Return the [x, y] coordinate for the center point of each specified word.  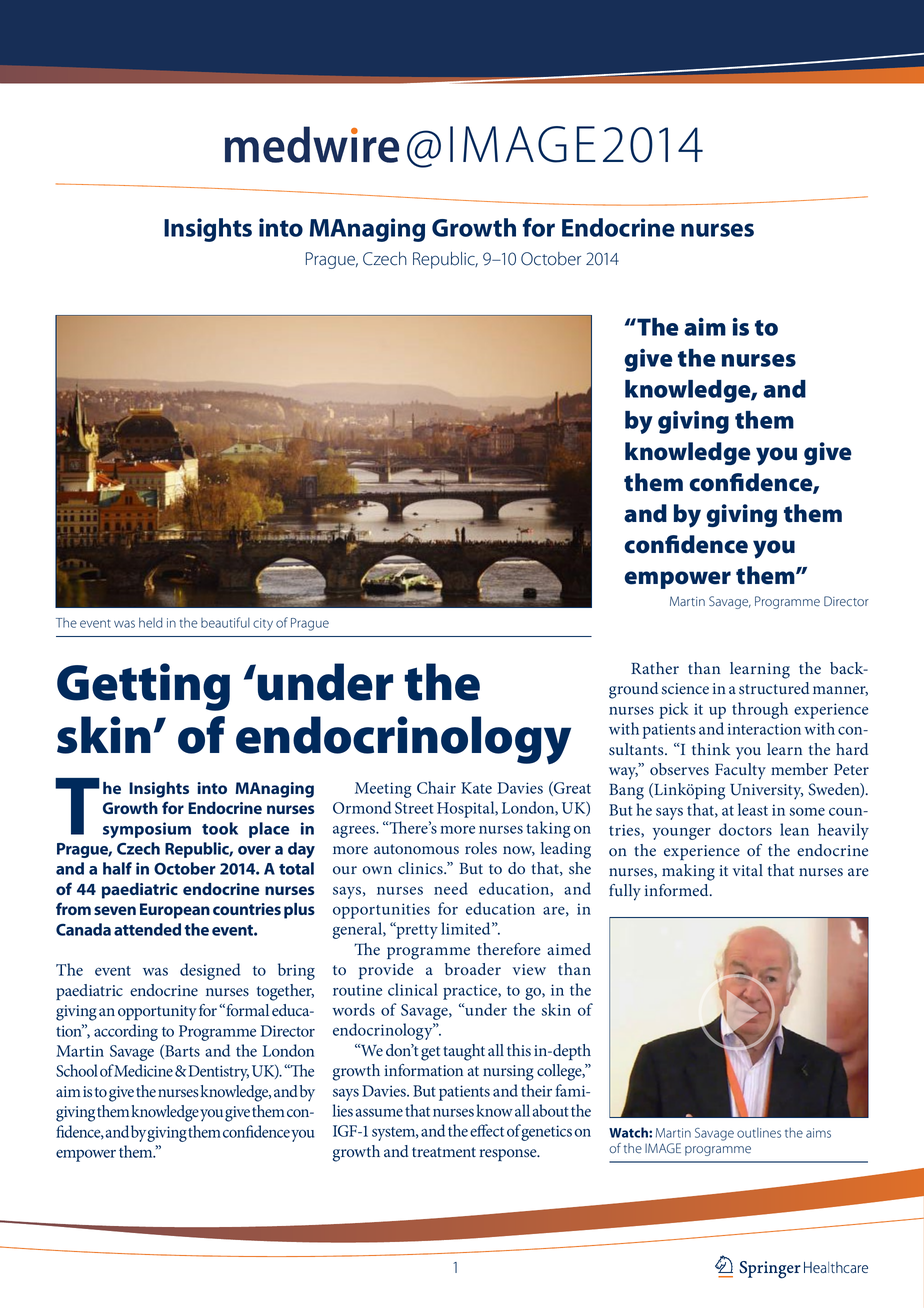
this [519, 1050]
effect [487, 1130]
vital [748, 870]
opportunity [157, 1013]
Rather [655, 668]
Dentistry [217, 1073]
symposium [147, 830]
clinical [413, 989]
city [263, 624]
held [150, 622]
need [451, 888]
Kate [476, 788]
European [175, 911]
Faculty [740, 771]
